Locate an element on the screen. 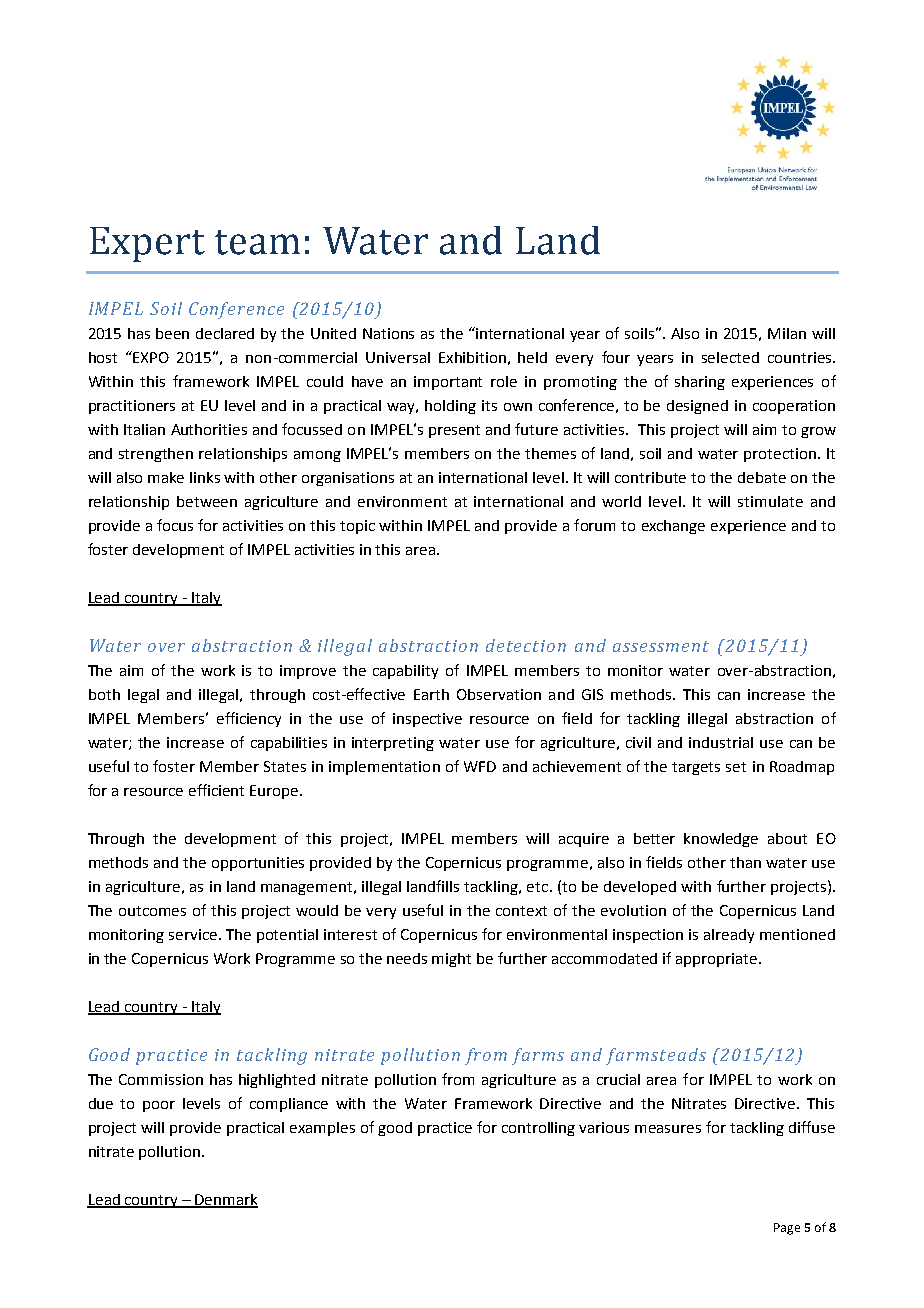 This screenshot has width=924, height=1308. Nations is located at coordinates (388, 333).
